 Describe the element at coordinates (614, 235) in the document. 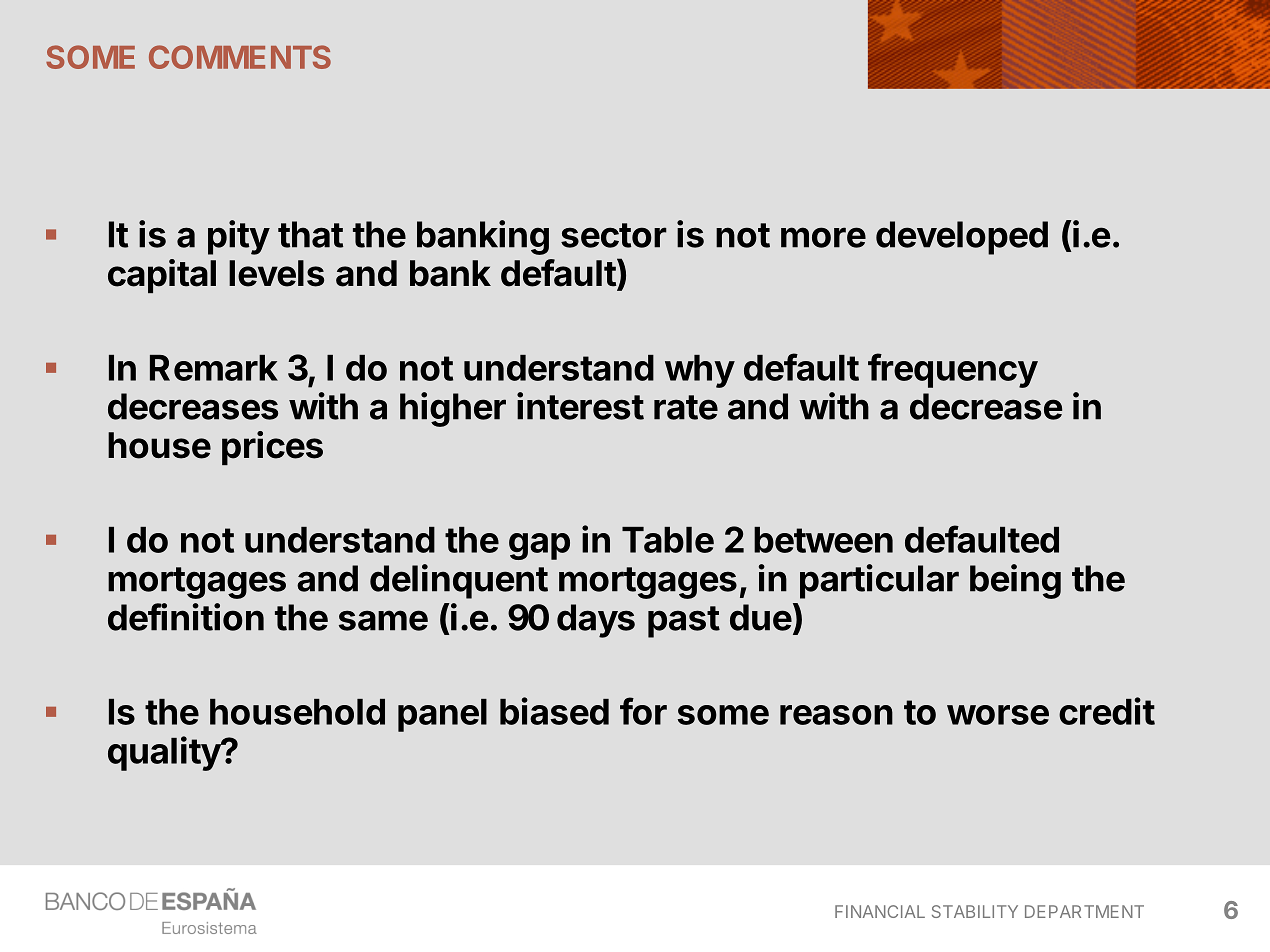

I see `sector` at that location.
